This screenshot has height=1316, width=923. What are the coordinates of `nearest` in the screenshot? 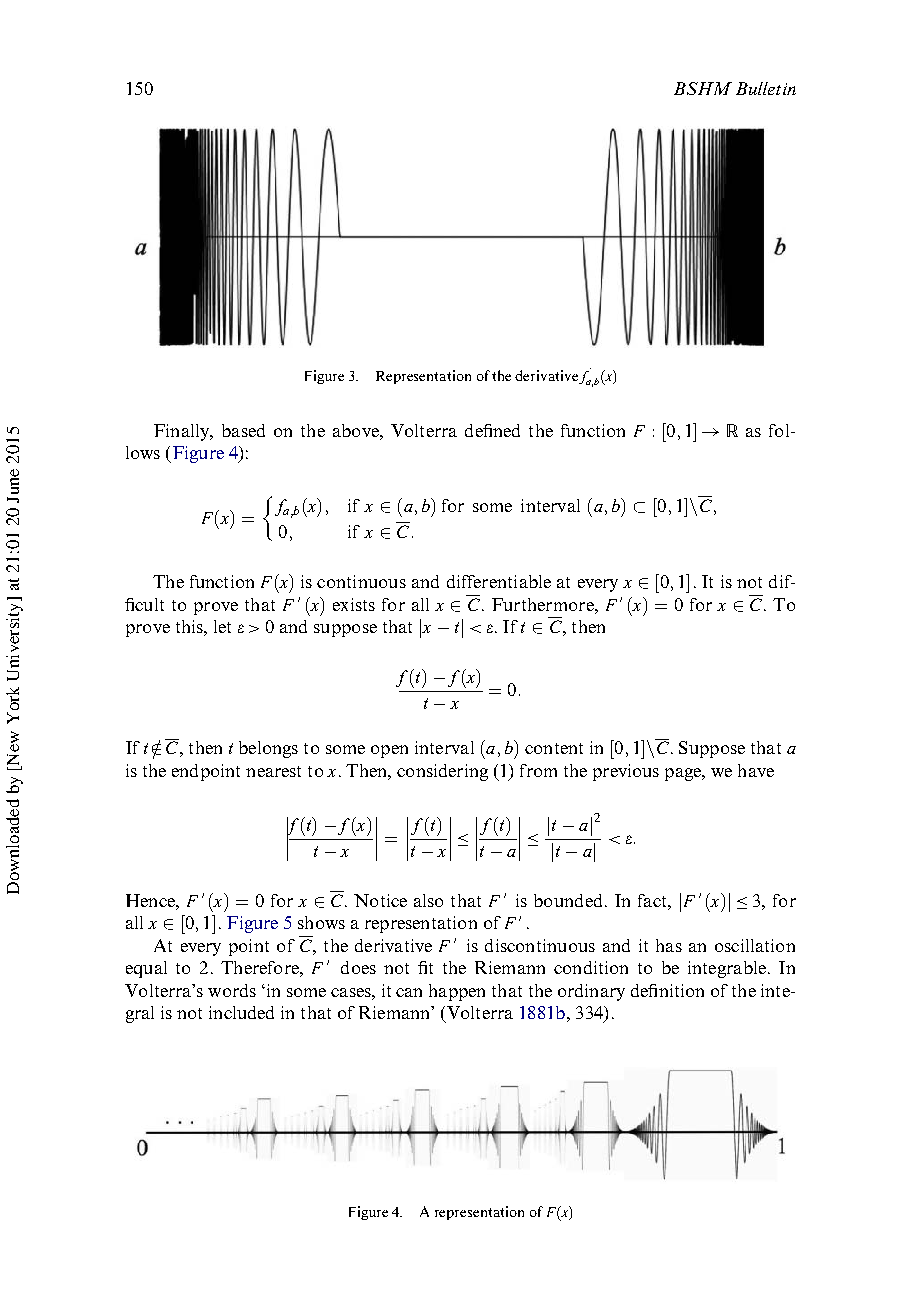 It's located at (273, 771).
